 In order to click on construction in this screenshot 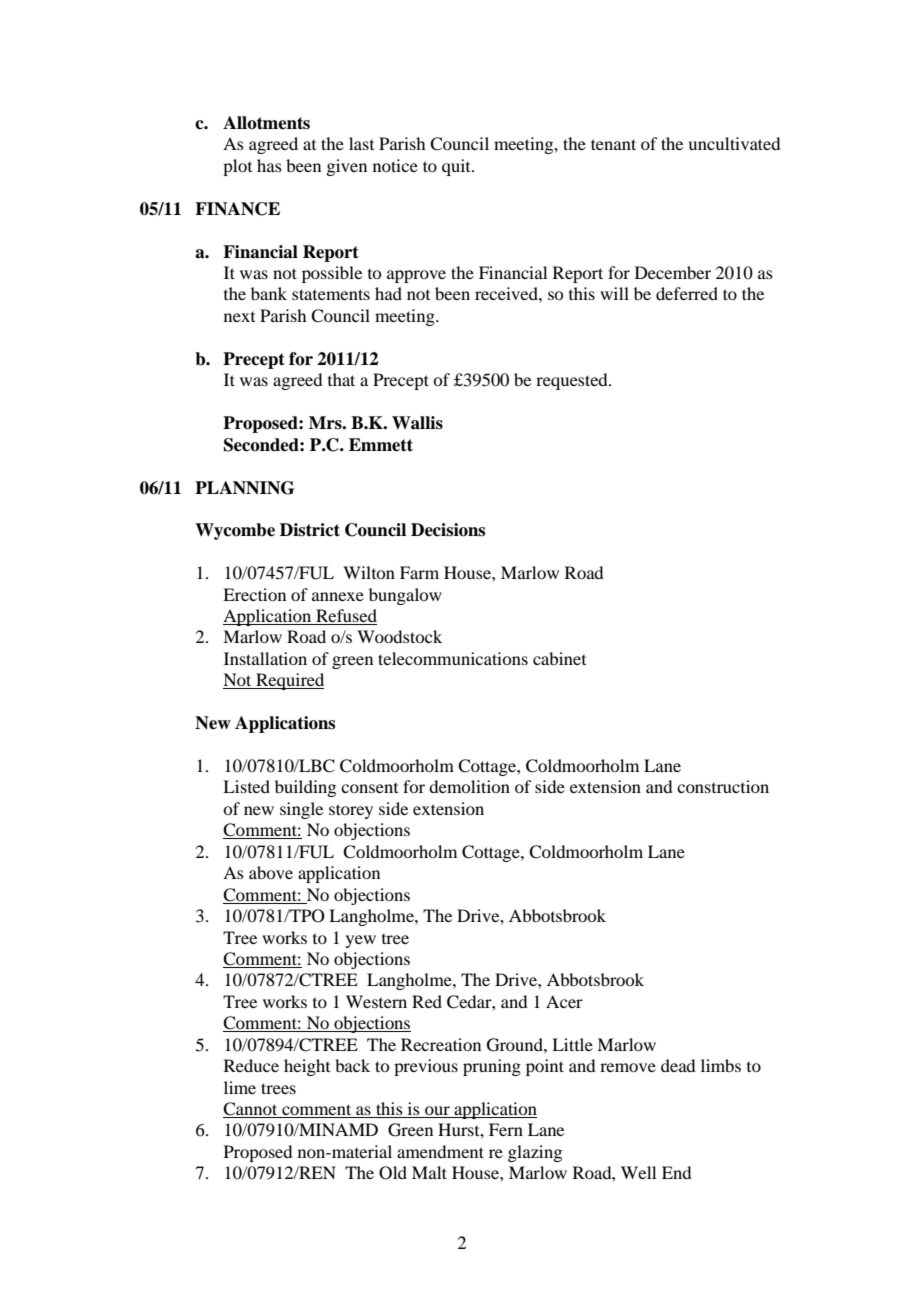, I will do `click(723, 786)`.
